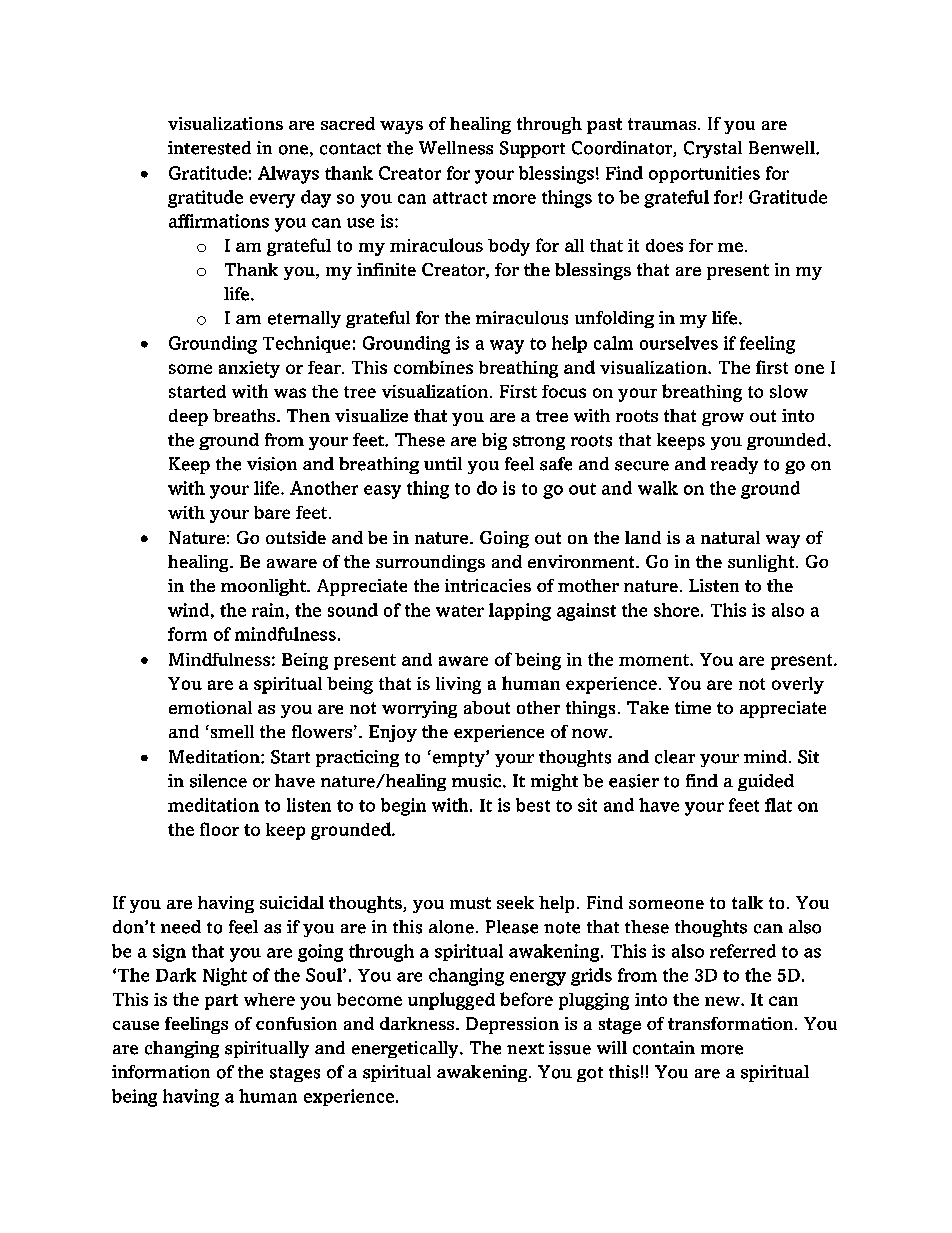 This page has height=1233, width=952. Describe the element at coordinates (778, 805) in the page. I see `flat` at that location.
